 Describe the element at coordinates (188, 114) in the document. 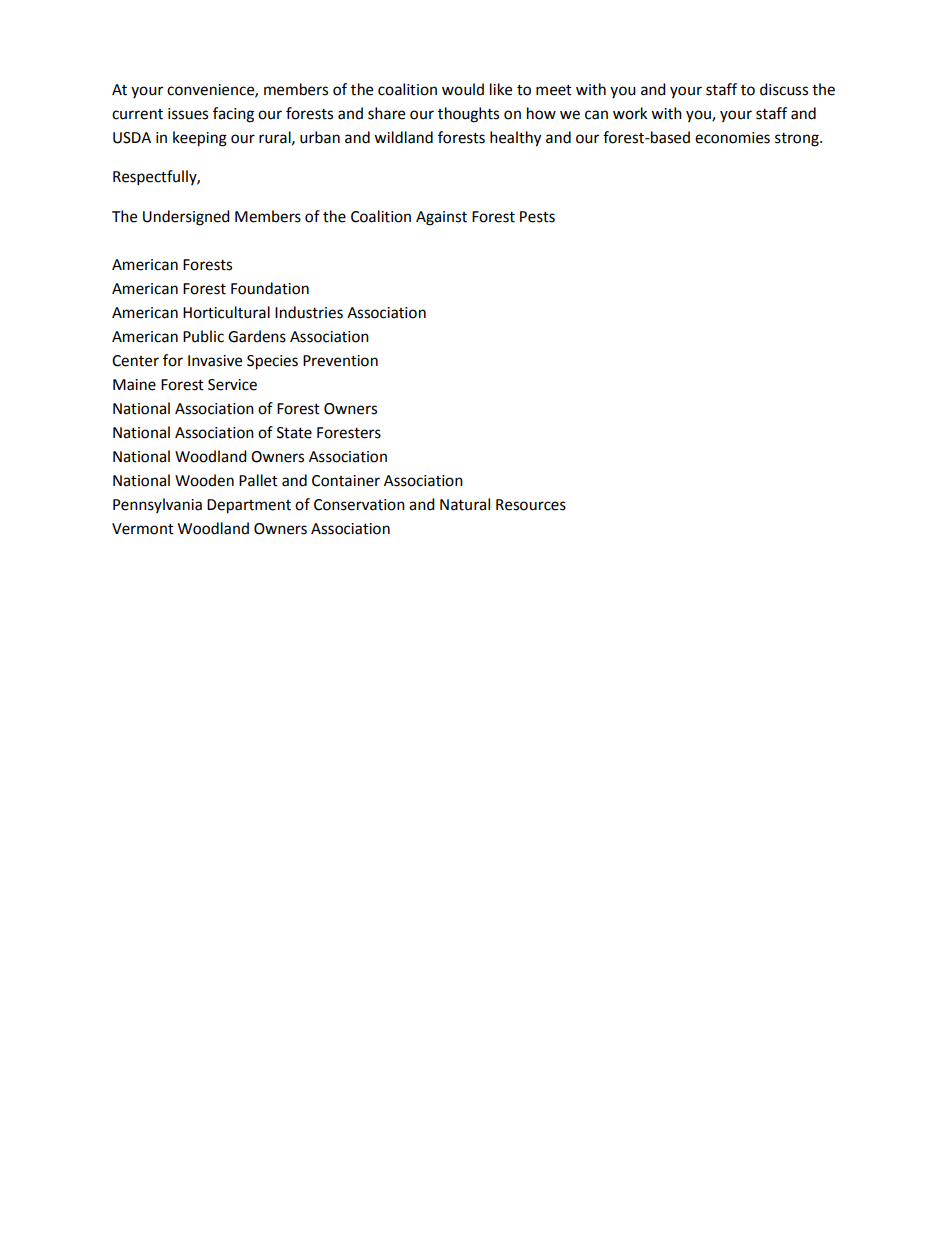

I see `issues` at that location.
